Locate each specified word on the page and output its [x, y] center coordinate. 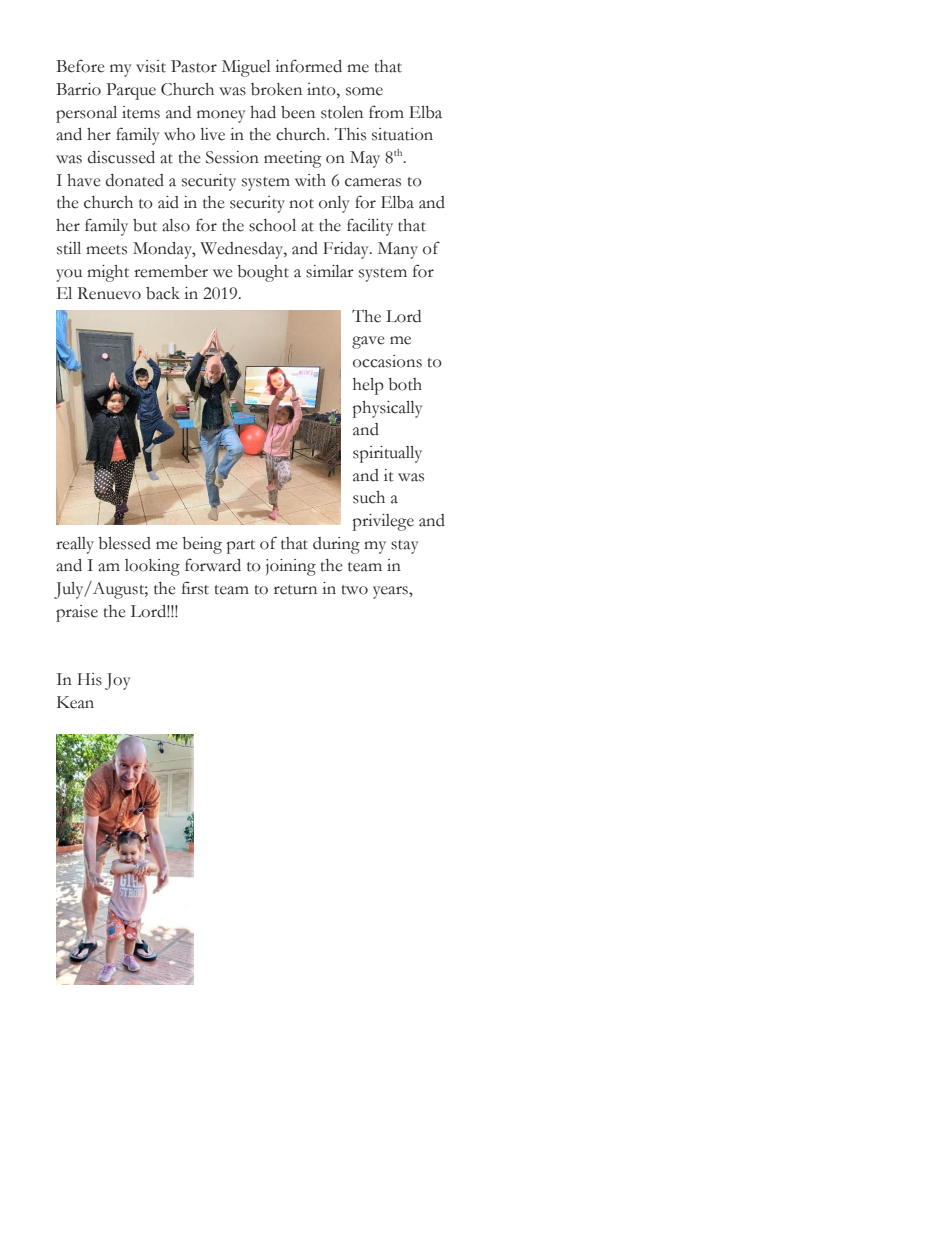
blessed [124, 543]
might [108, 273]
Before [80, 66]
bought [263, 273]
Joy [118, 681]
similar [330, 271]
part [241, 547]
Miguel [246, 68]
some [364, 91]
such [369, 497]
